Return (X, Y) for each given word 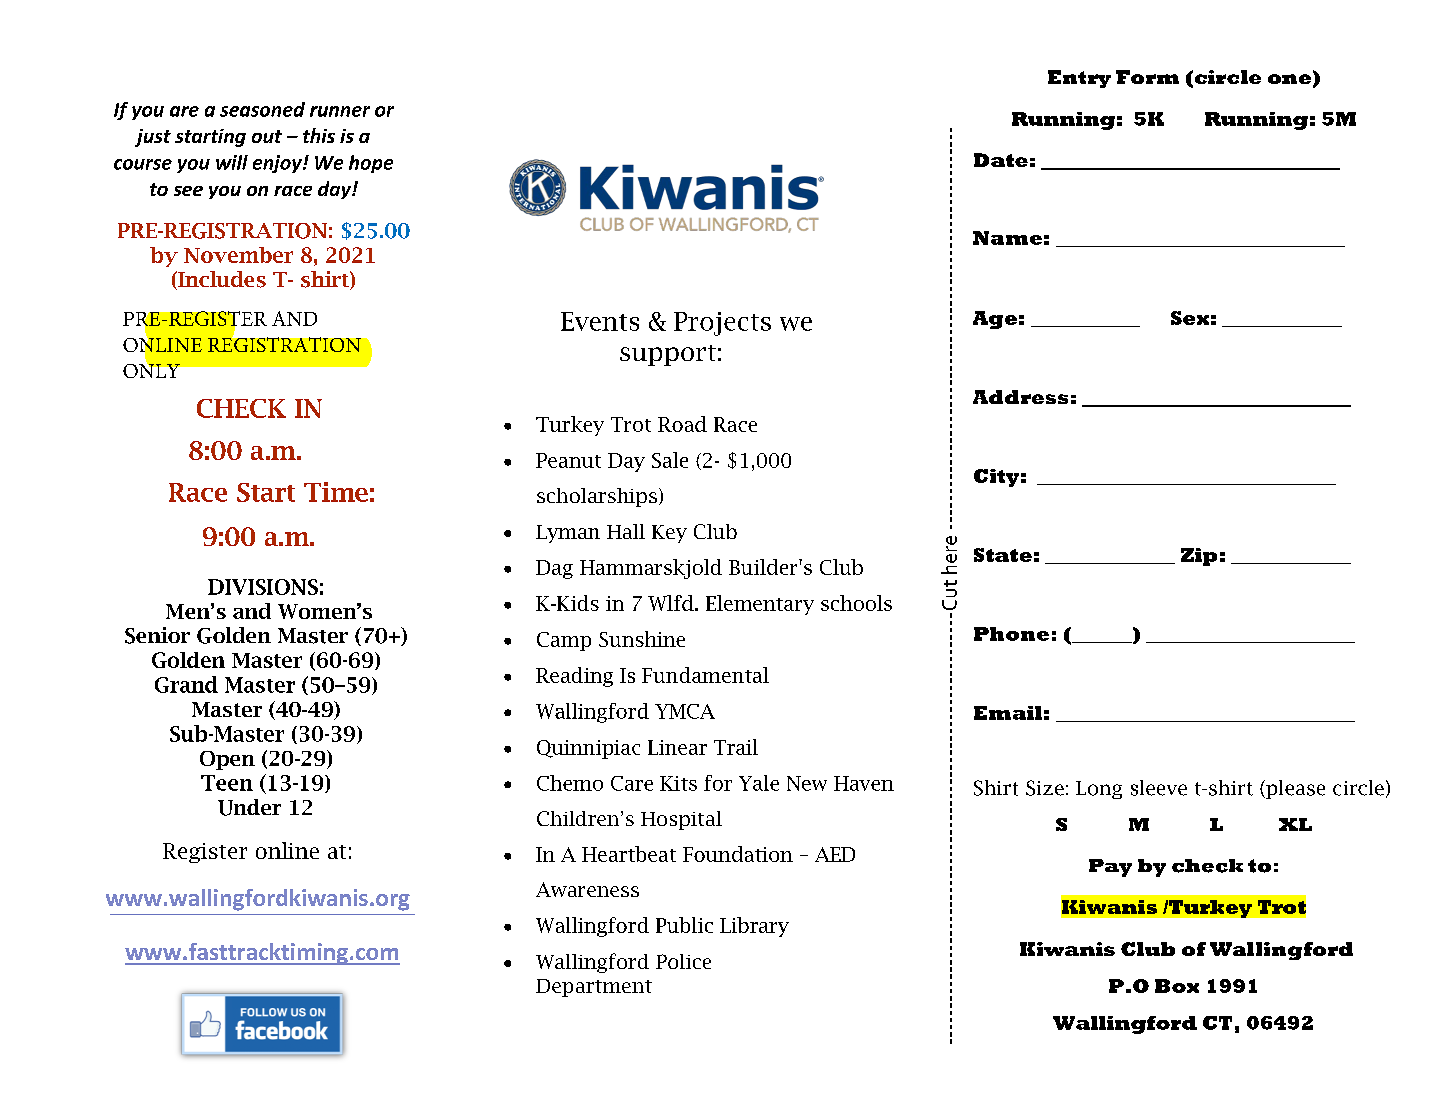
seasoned (262, 109)
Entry (1079, 79)
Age (995, 320)
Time (336, 492)
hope (371, 164)
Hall (626, 531)
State (1003, 555)
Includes (221, 280)
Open (227, 760)
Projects (722, 324)
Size (1045, 788)
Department (594, 988)
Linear (677, 747)
